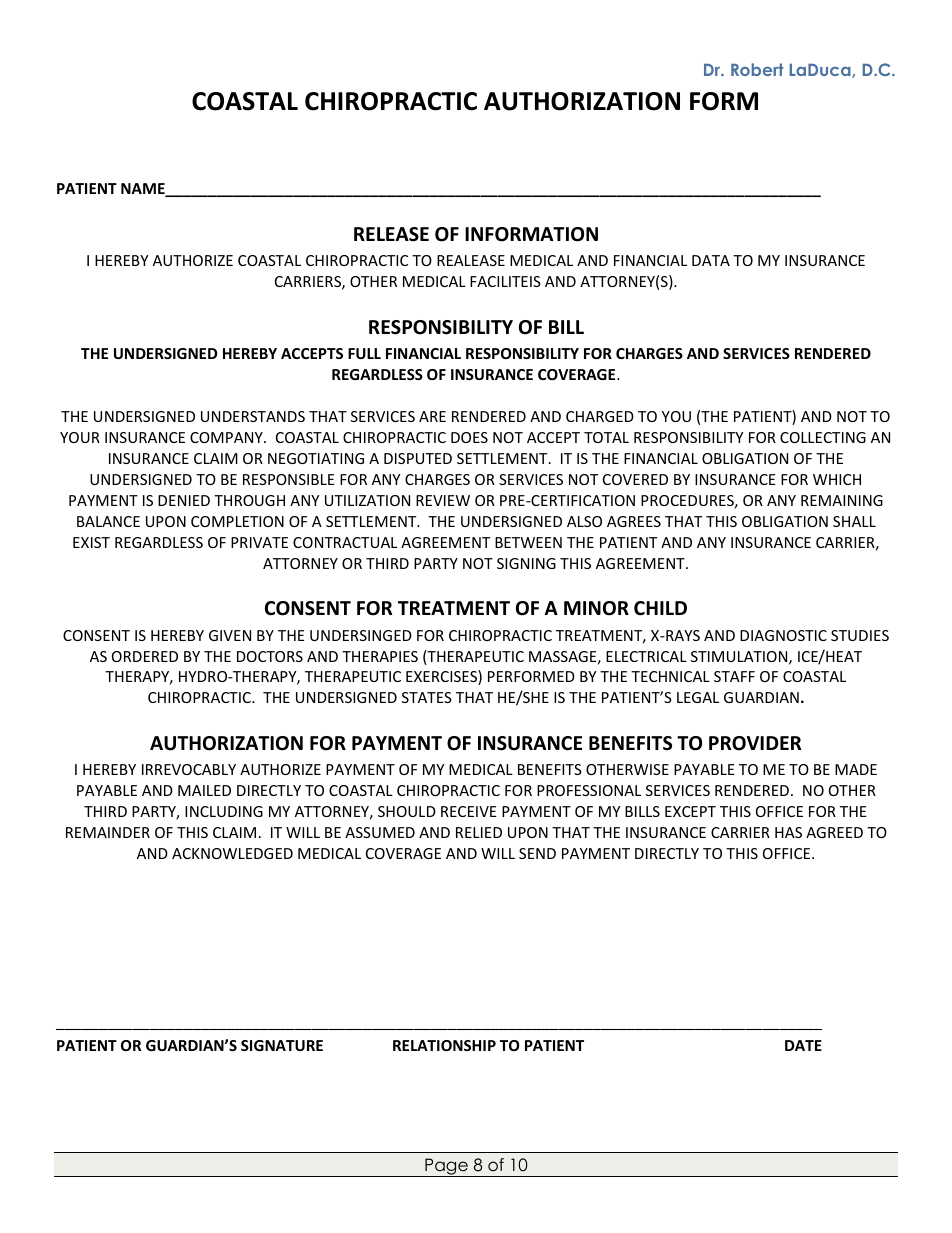 This screenshot has width=952, height=1233. What do you see at coordinates (711, 260) in the screenshot?
I see `DATA` at bounding box center [711, 260].
